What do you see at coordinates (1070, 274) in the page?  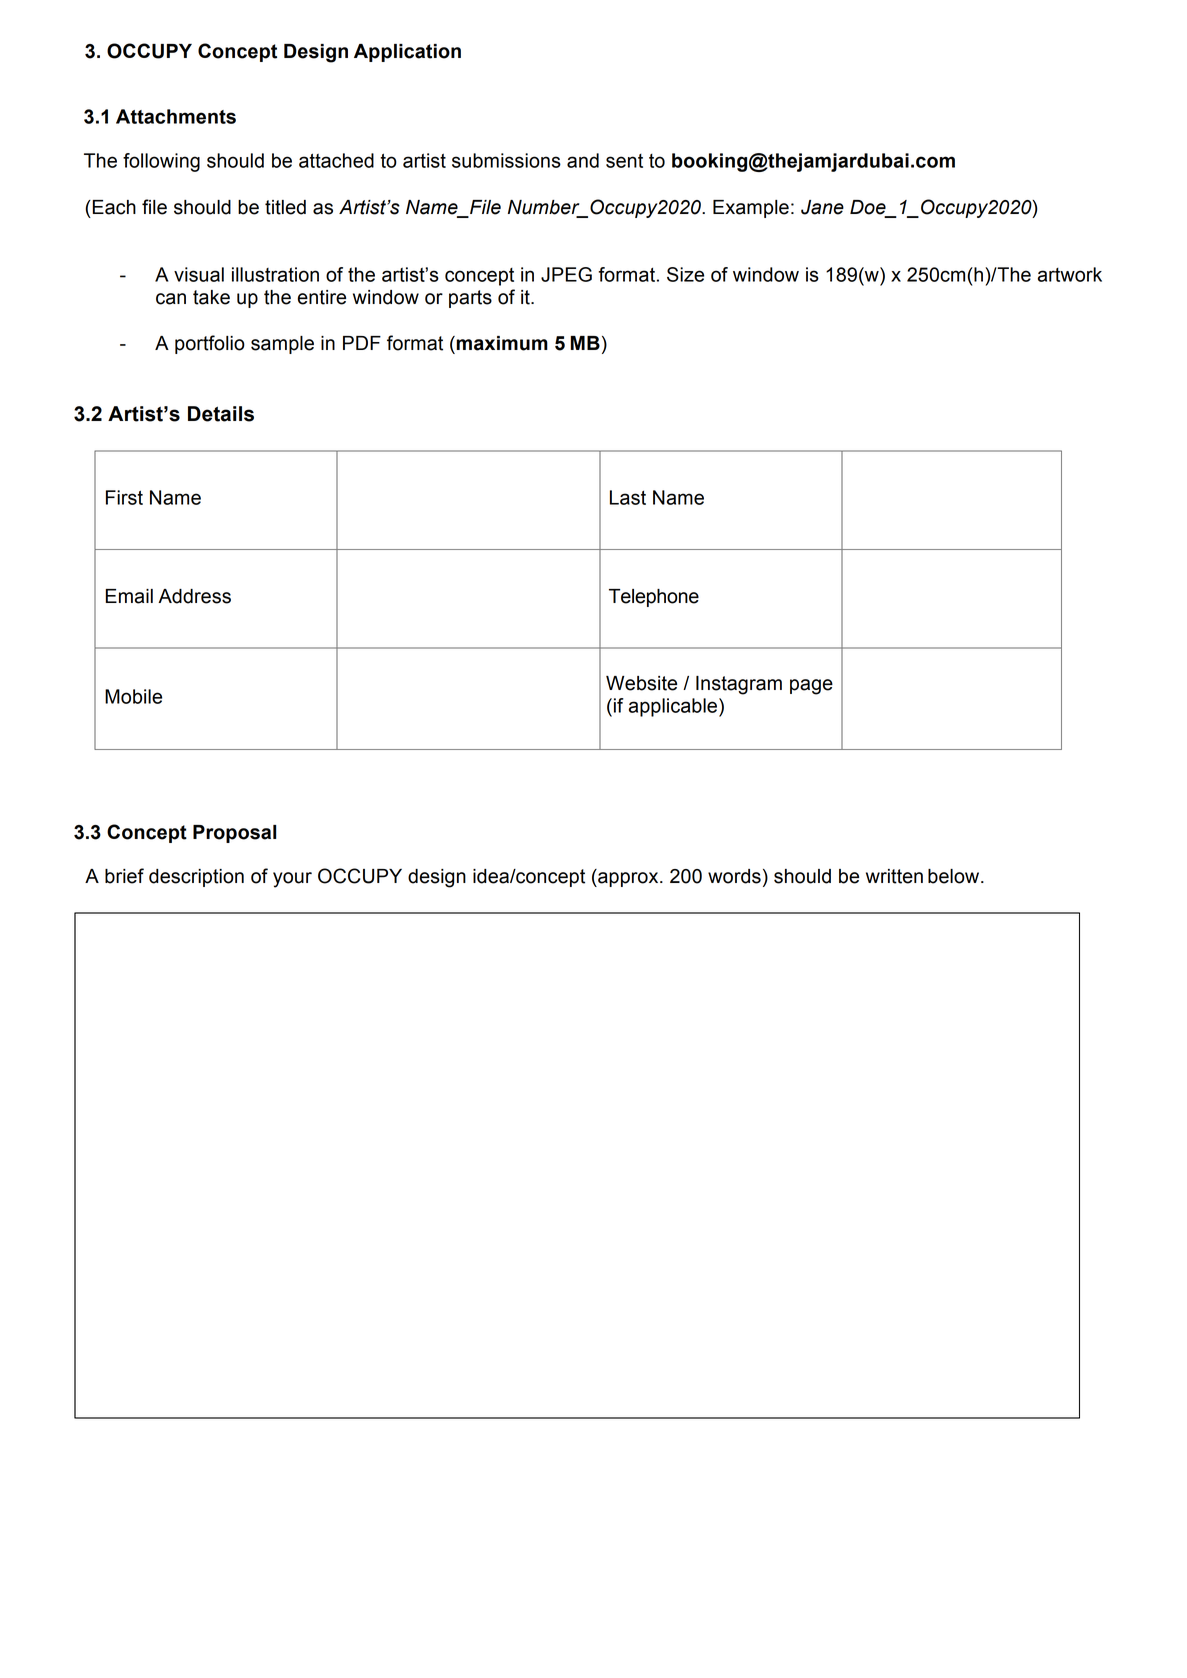 I see `artwork` at bounding box center [1070, 274].
